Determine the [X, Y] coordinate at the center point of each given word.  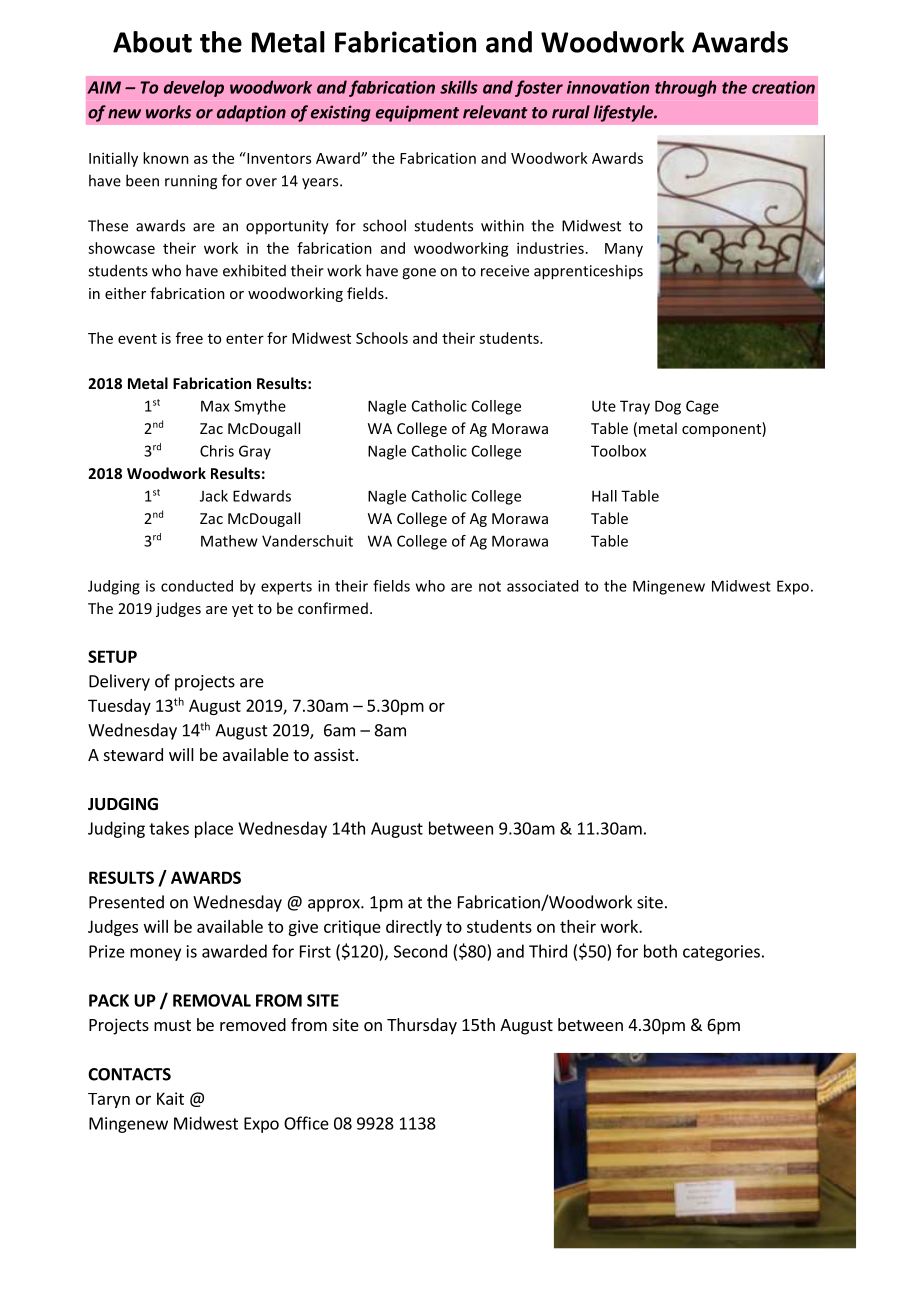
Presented [126, 902]
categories [721, 953]
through [685, 88]
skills [459, 87]
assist [335, 754]
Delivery [119, 682]
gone [419, 274]
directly [414, 928]
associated [542, 586]
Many [624, 250]
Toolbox [618, 451]
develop [194, 88]
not [490, 586]
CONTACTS [129, 1074]
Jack [214, 496]
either [125, 293]
